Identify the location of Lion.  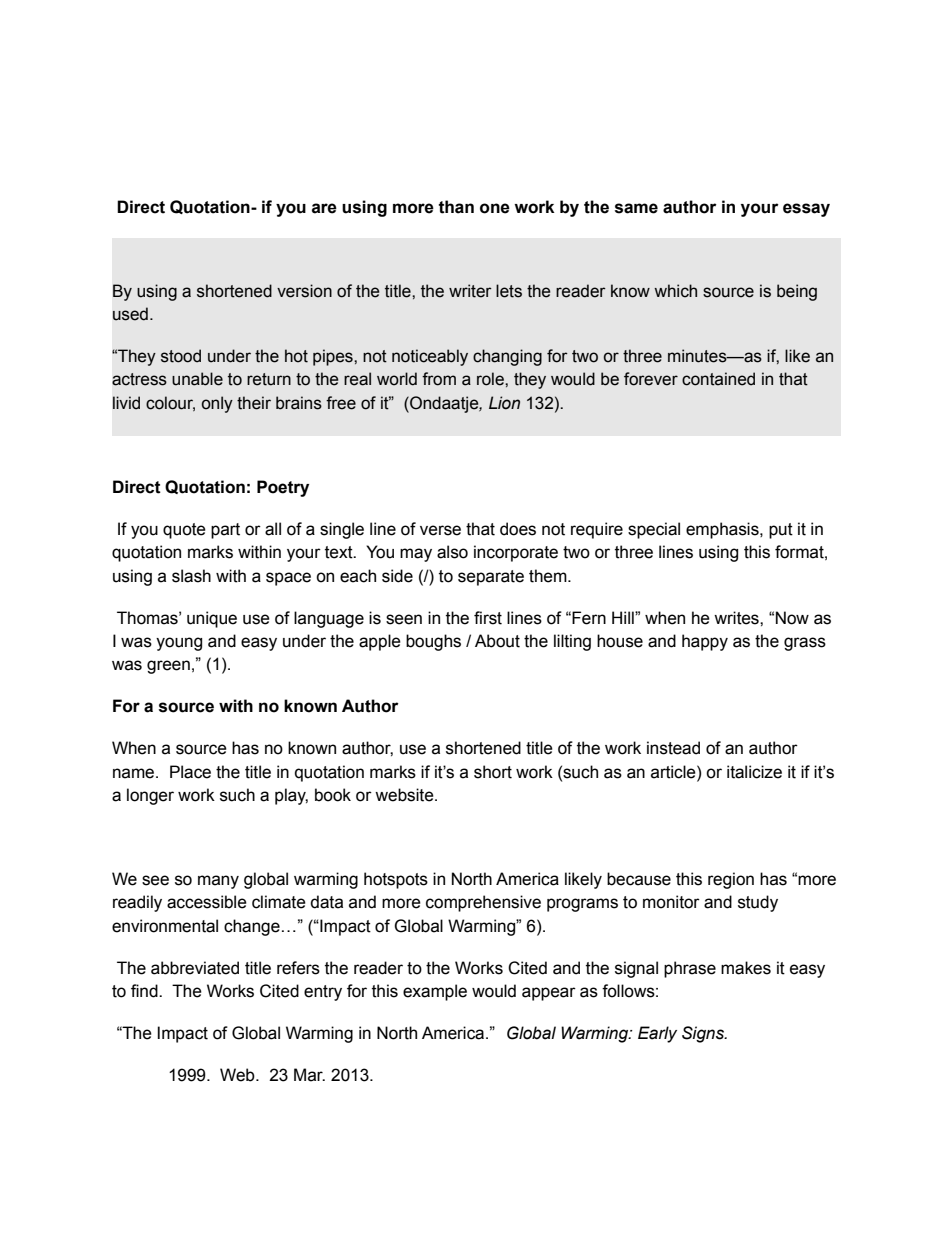
(504, 403).
